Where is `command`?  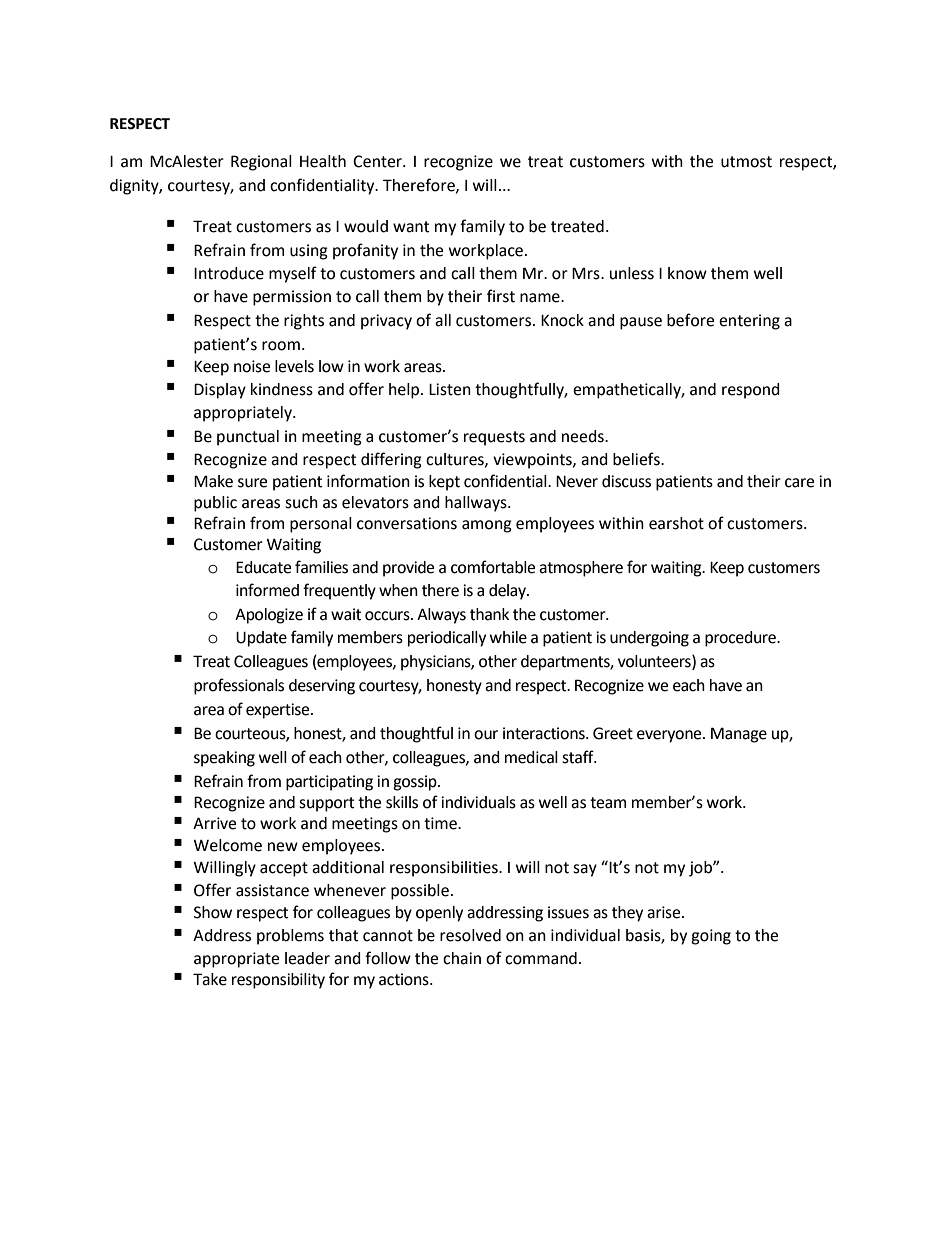
command is located at coordinates (541, 958).
